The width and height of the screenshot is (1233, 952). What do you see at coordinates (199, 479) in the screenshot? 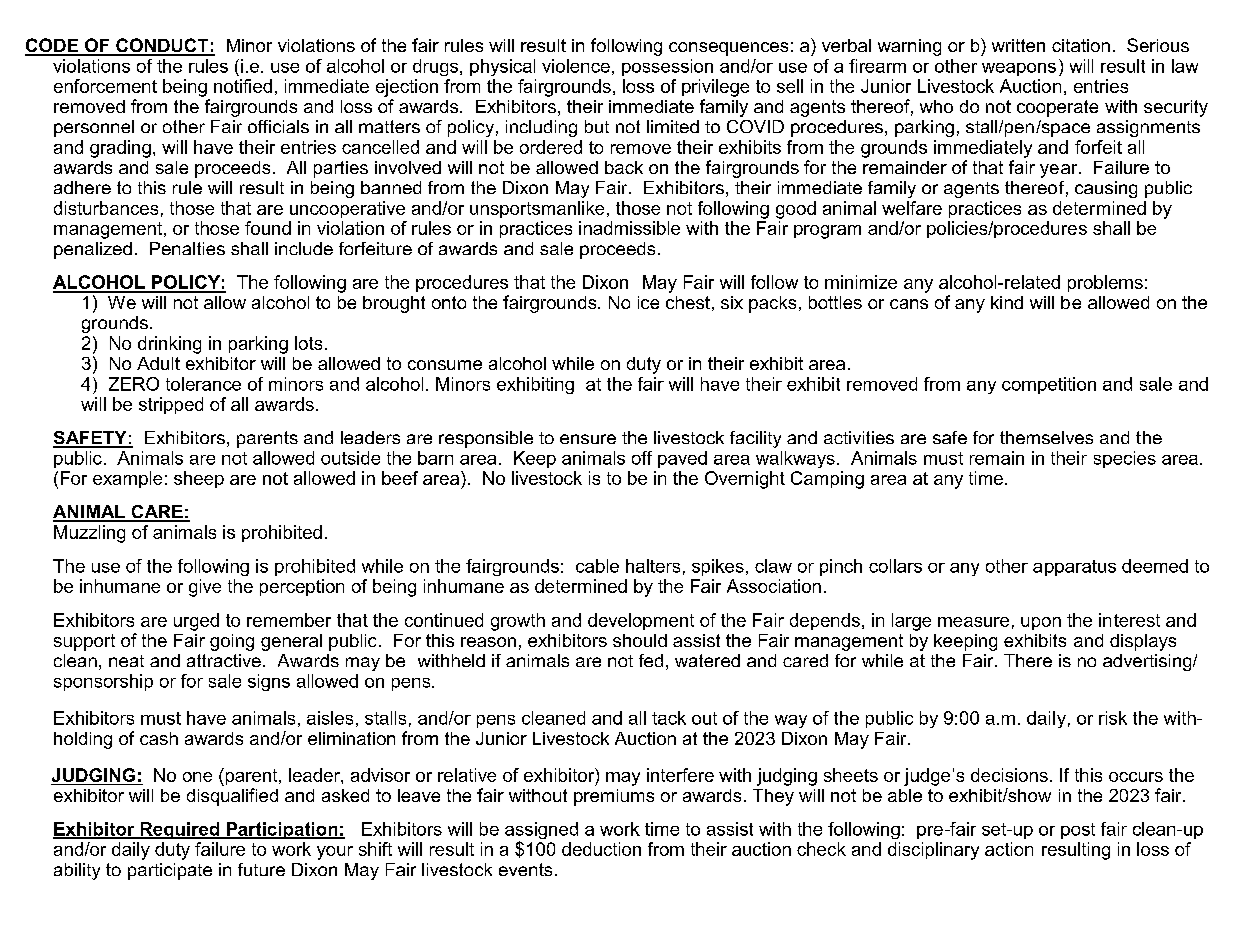
I see `sheep` at bounding box center [199, 479].
